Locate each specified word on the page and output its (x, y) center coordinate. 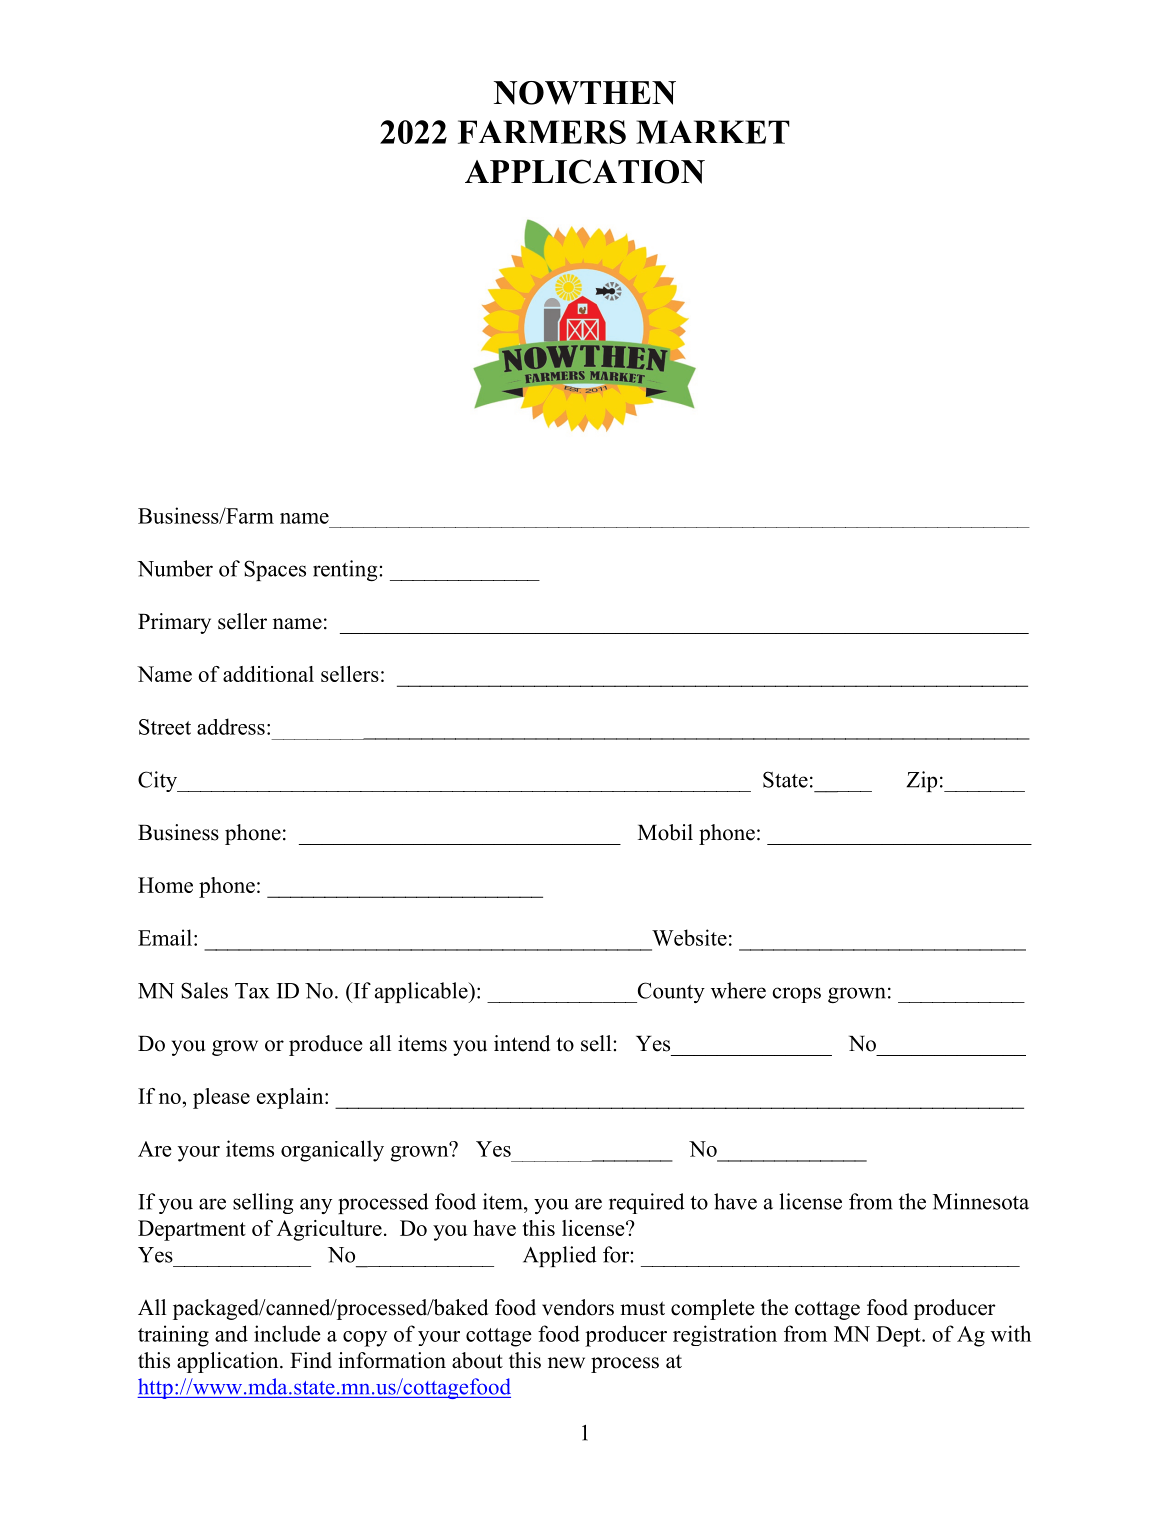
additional (268, 674)
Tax (252, 991)
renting (346, 570)
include (287, 1333)
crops (796, 995)
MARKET (713, 132)
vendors (578, 1307)
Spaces (275, 570)
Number (175, 568)
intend (522, 1043)
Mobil (665, 832)
